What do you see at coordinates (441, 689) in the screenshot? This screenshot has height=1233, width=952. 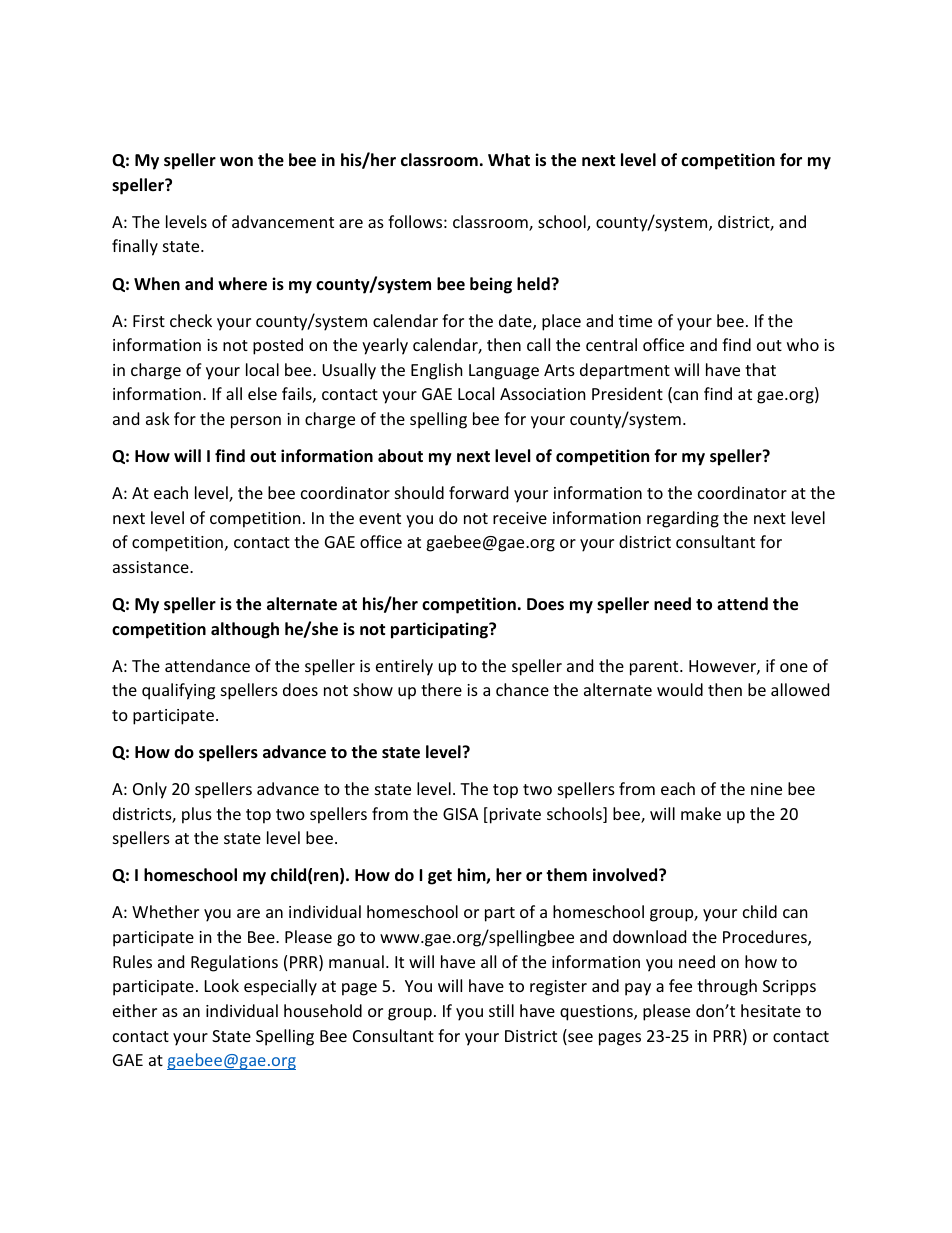 I see `there` at bounding box center [441, 689].
